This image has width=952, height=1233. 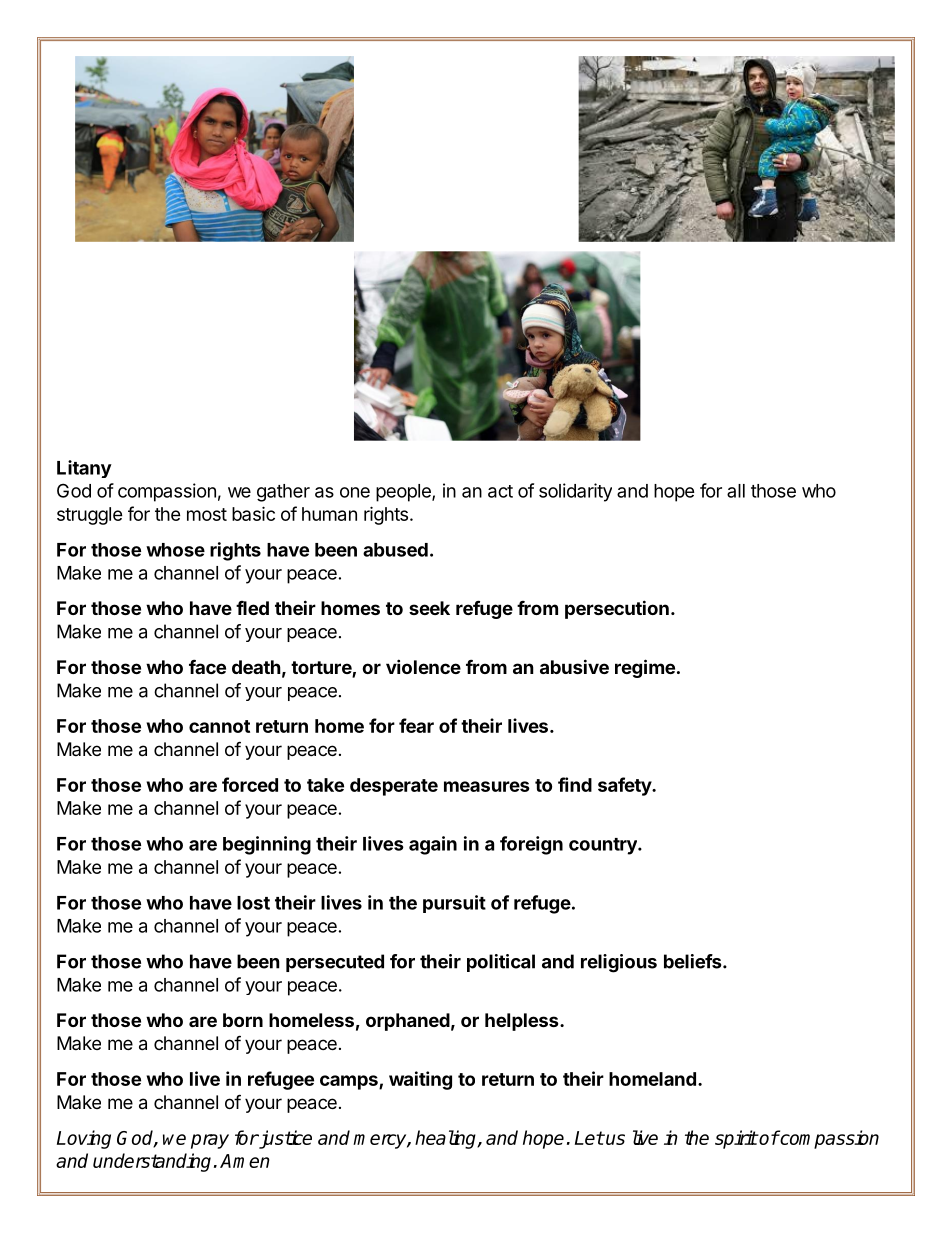 I want to click on forced, so click(x=250, y=784).
